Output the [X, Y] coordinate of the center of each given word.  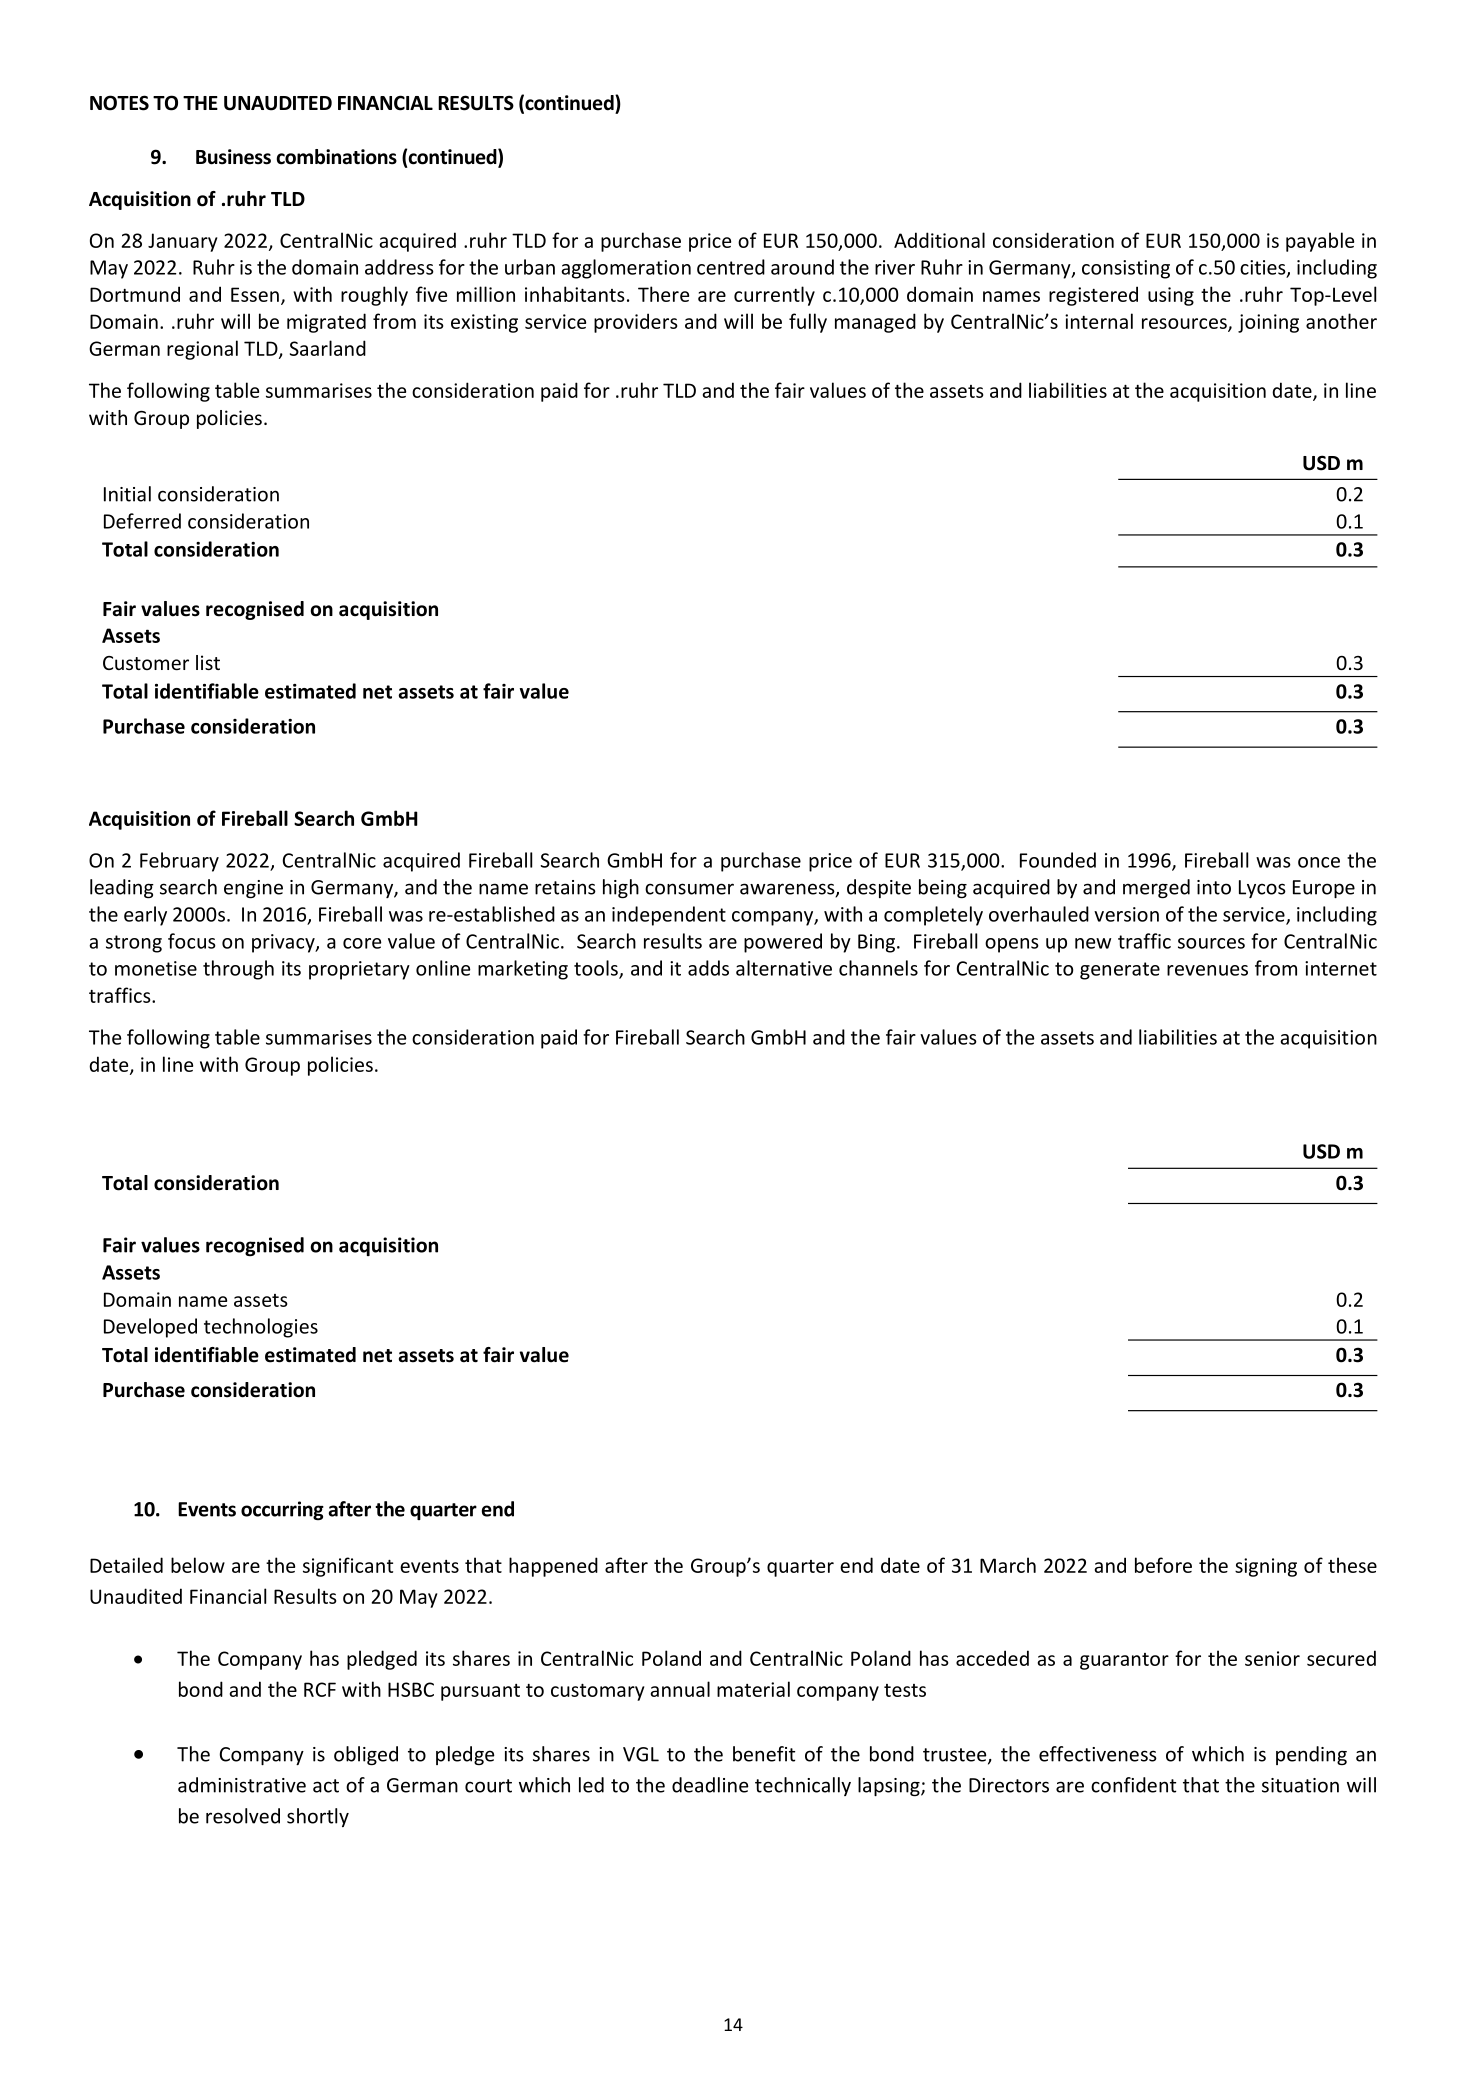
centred [731, 267]
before [1163, 1565]
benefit [764, 1754]
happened [553, 1567]
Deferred [142, 521]
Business [233, 157]
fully [808, 323]
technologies [261, 1328]
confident [1133, 1785]
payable [1320, 242]
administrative [242, 1785]
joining [1268, 323]
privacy [284, 943]
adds [708, 968]
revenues [1207, 970]
